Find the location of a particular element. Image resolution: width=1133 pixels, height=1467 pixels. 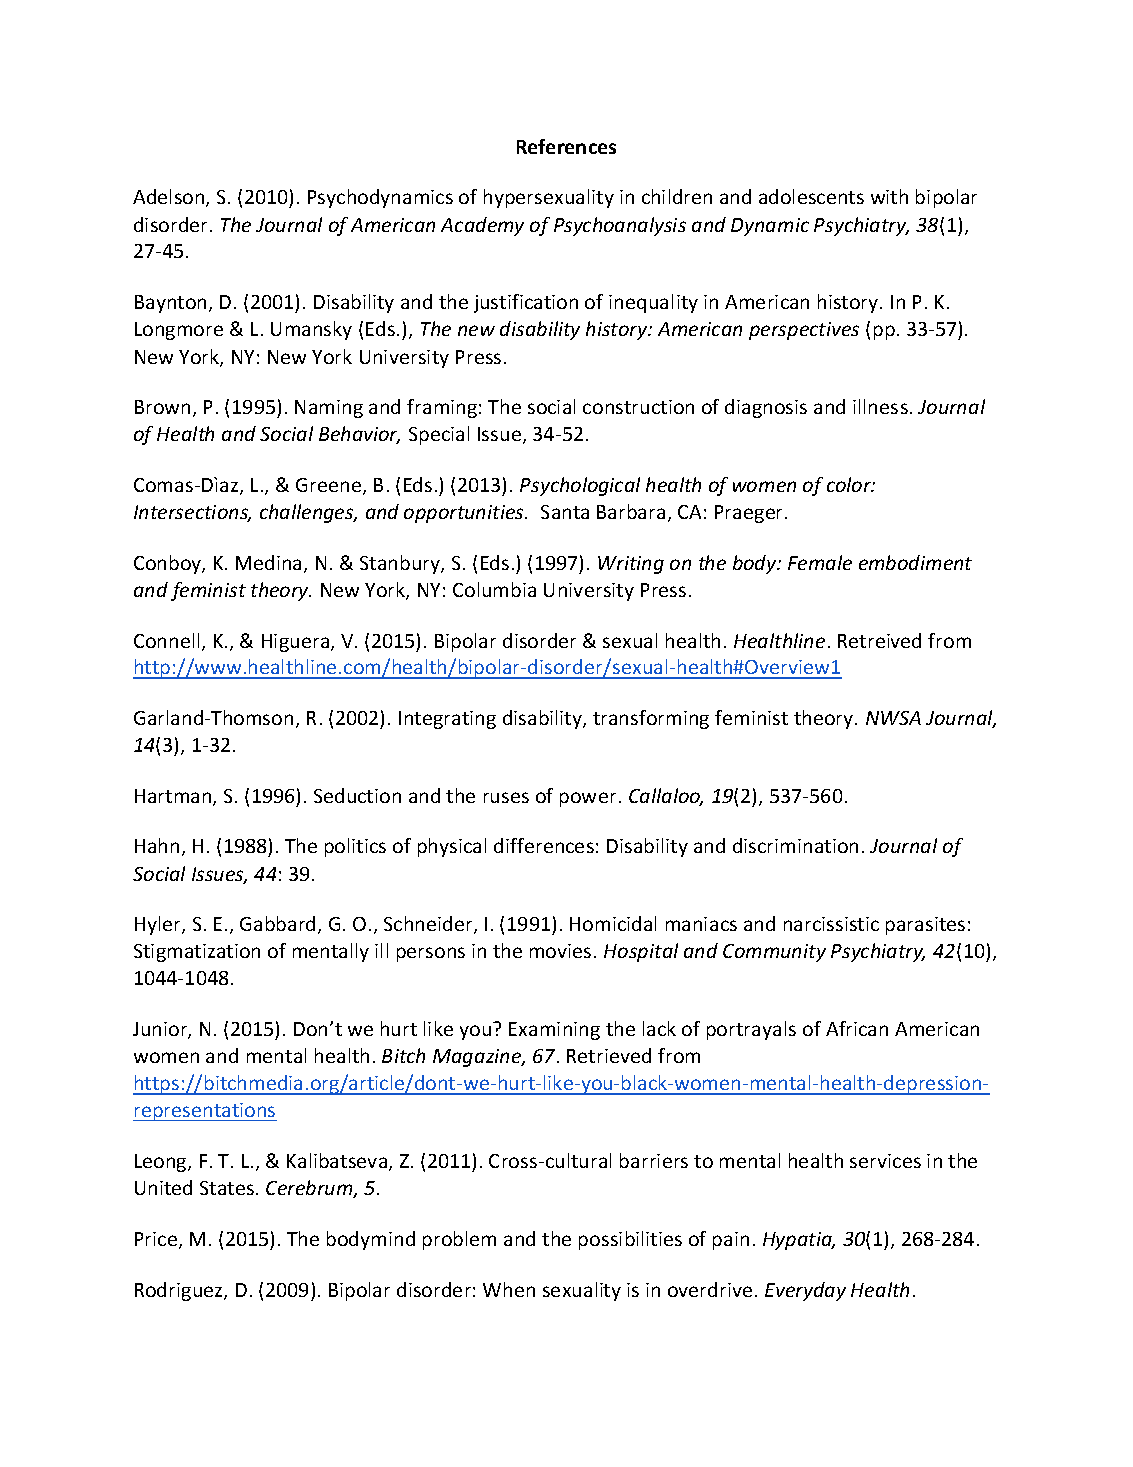

When is located at coordinates (509, 1289).
